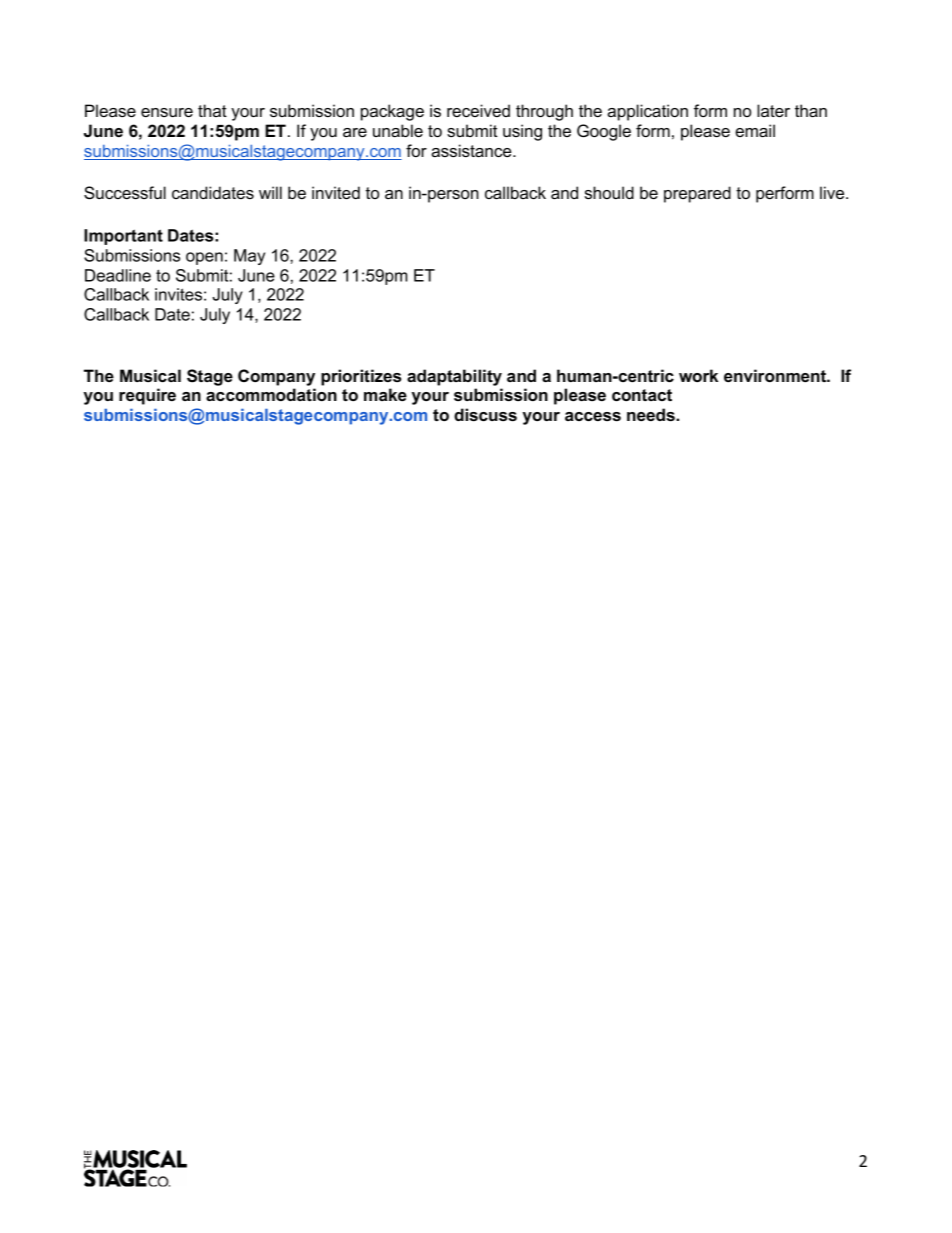 The image size is (952, 1233). I want to click on require, so click(147, 396).
